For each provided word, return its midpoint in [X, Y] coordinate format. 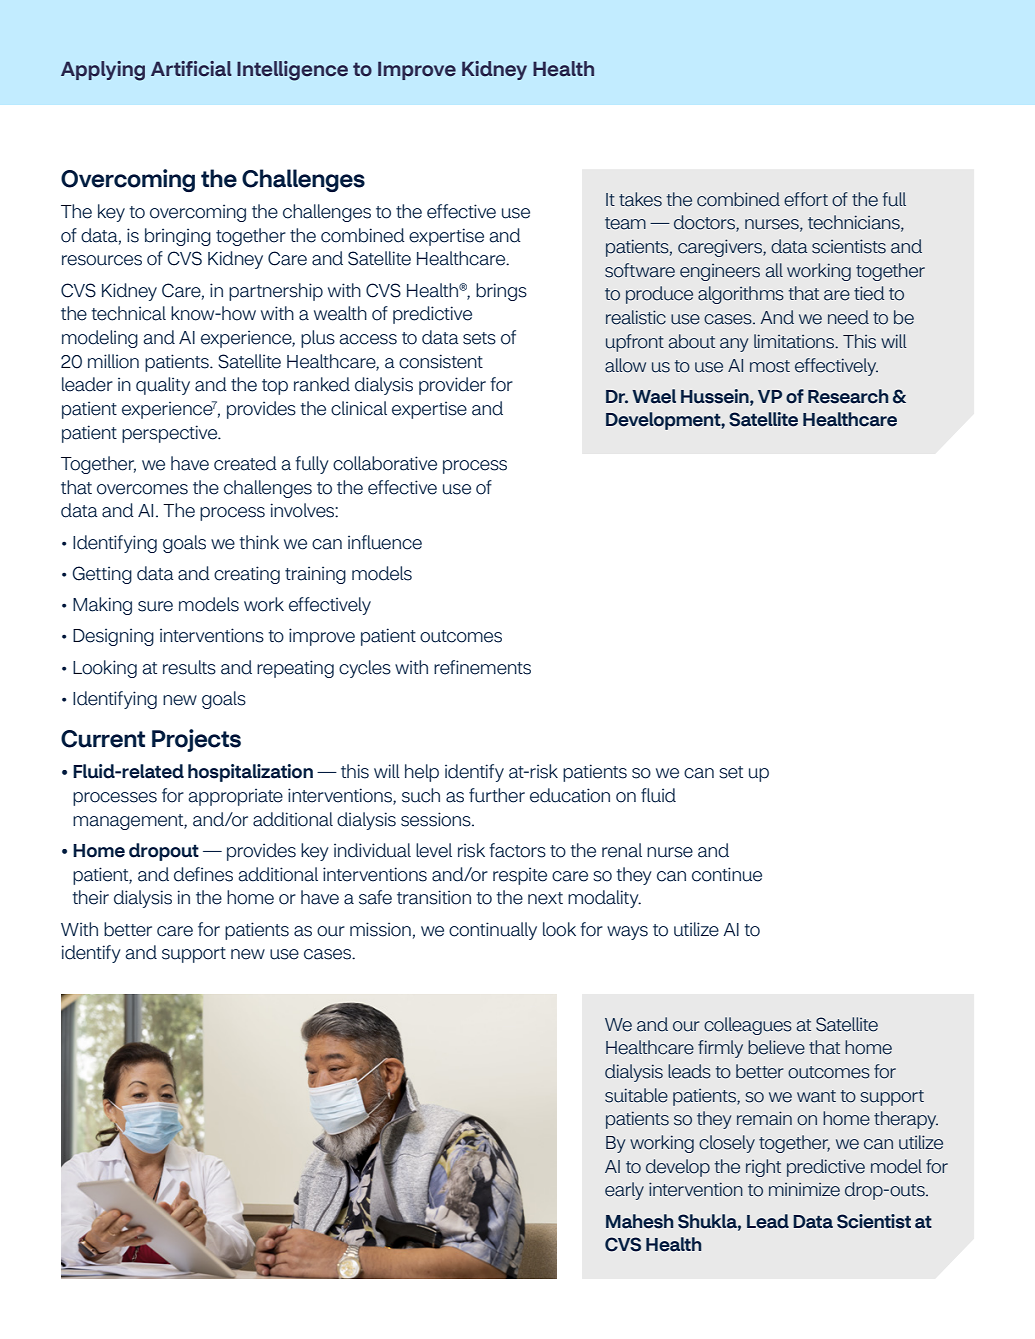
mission [380, 929]
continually [493, 931]
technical [128, 313]
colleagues [748, 1026]
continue [727, 874]
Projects [196, 740]
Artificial [191, 69]
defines [203, 874]
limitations [795, 341]
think [259, 542]
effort [806, 199]
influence [385, 542]
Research [848, 396]
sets [479, 338]
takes [640, 199]
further [497, 795]
